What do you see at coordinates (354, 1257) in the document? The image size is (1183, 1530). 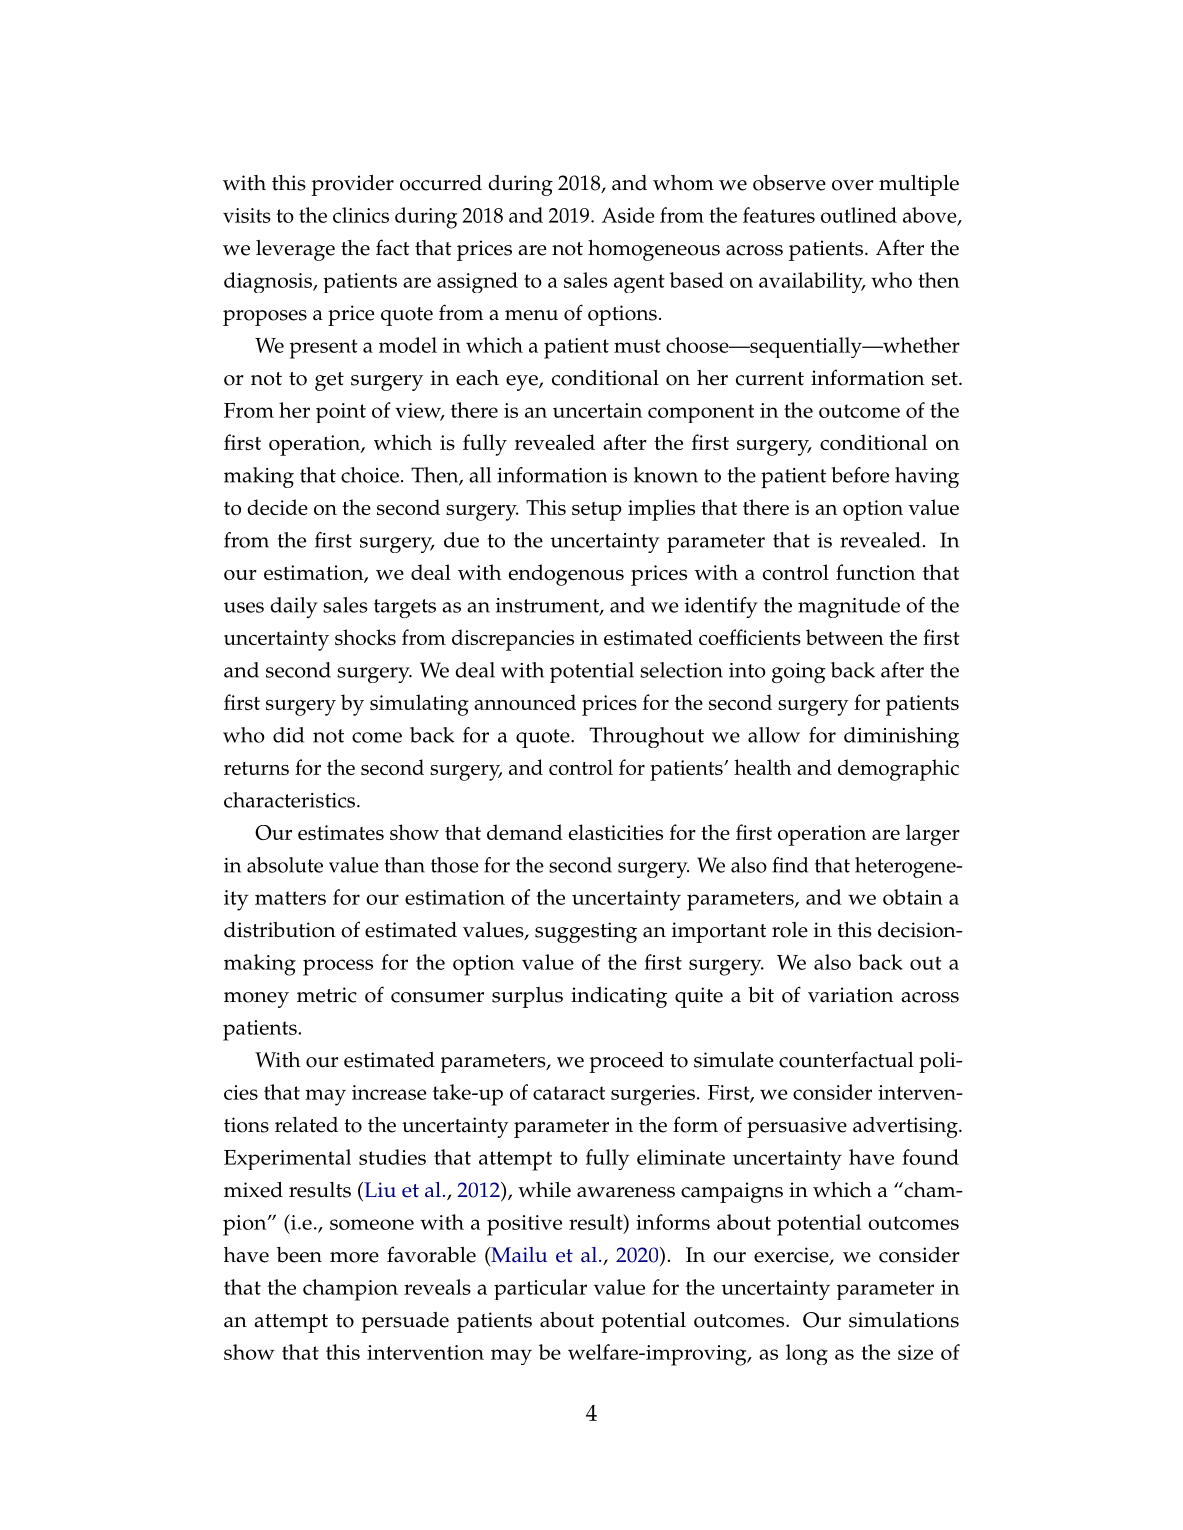 I see `more` at bounding box center [354, 1257].
